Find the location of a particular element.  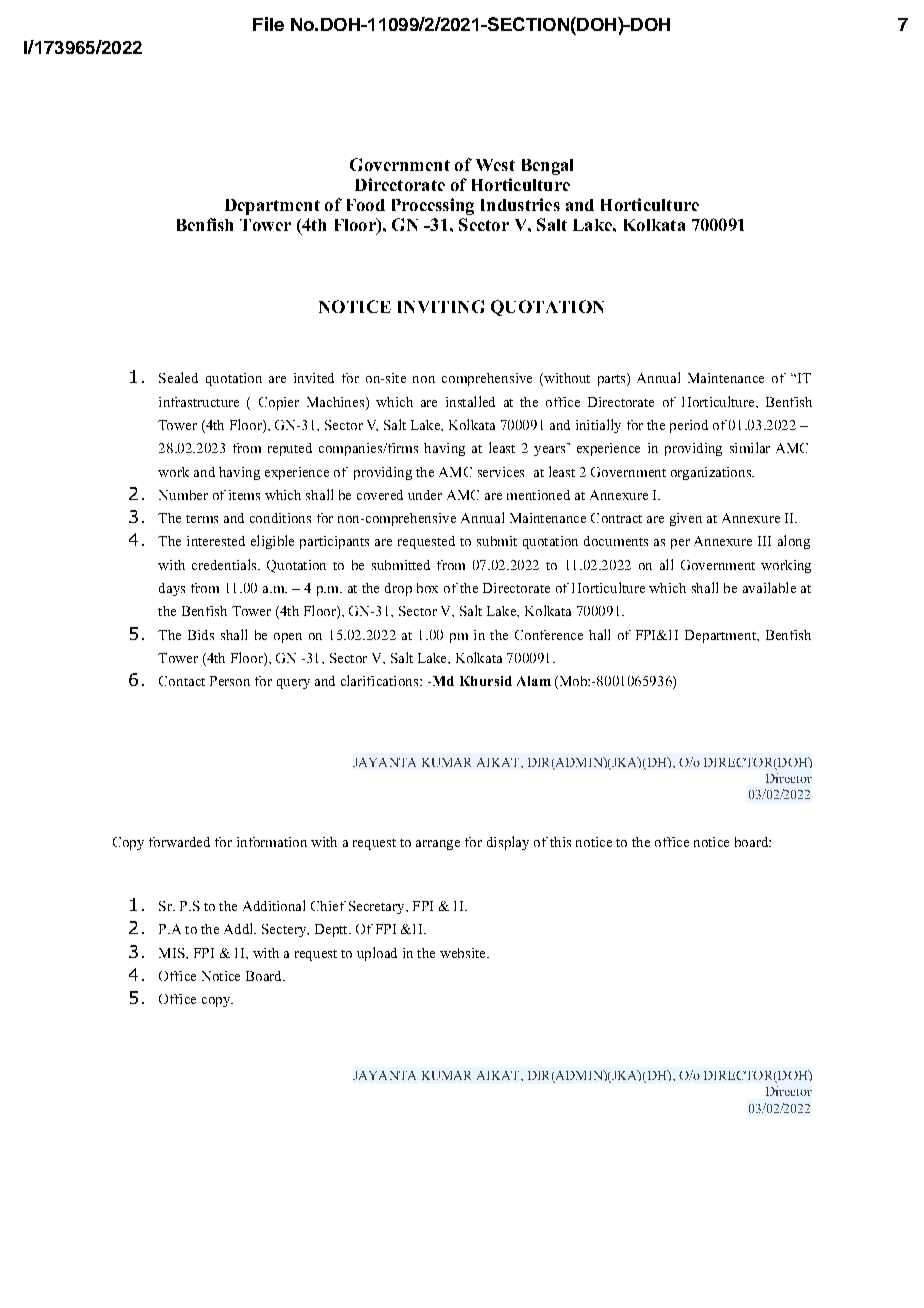

File is located at coordinates (268, 24).
